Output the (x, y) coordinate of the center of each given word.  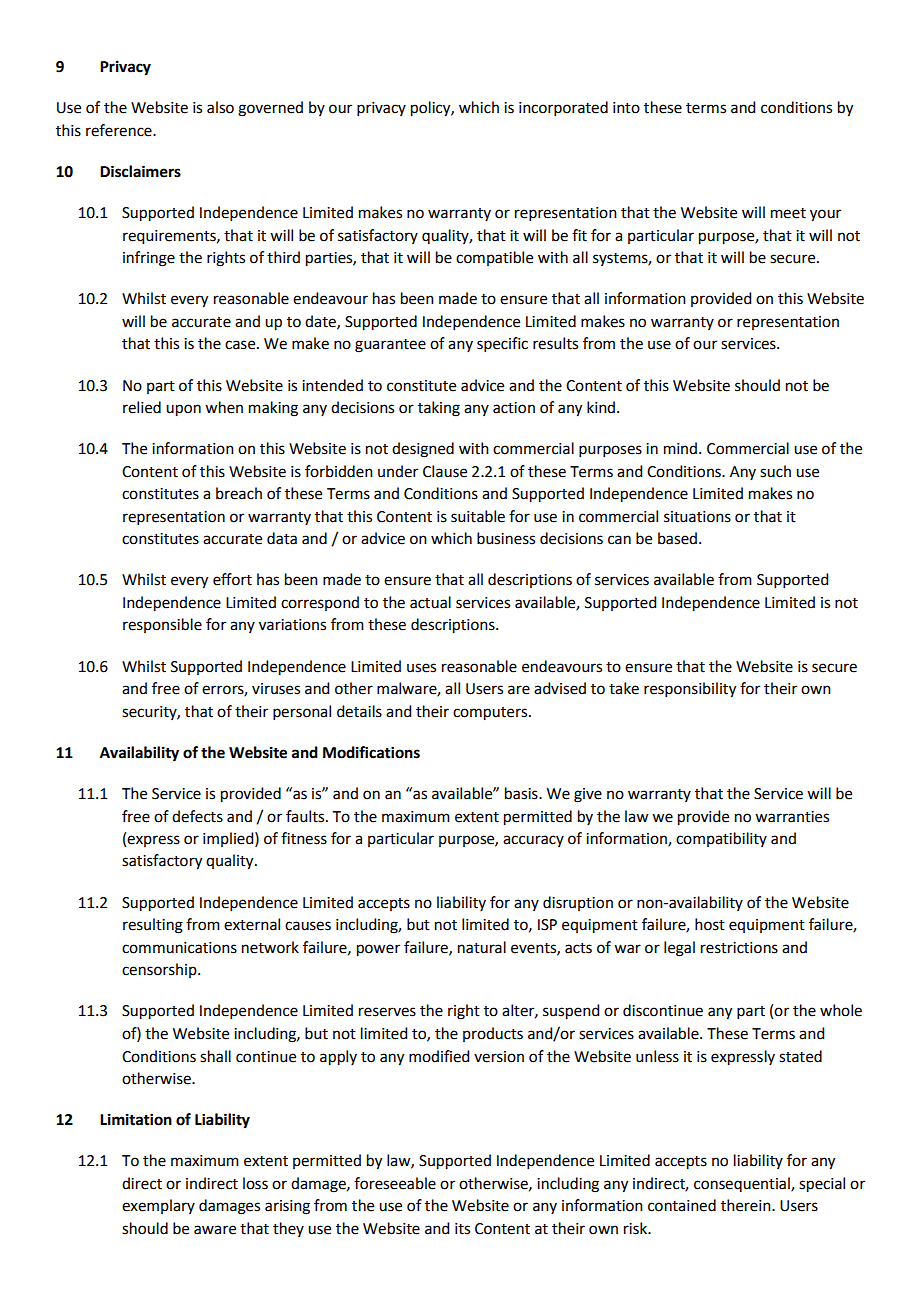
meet (788, 213)
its (462, 1229)
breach (239, 493)
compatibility (721, 839)
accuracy (533, 841)
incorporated (563, 108)
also (220, 107)
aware (215, 1230)
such (775, 471)
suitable (478, 516)
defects (197, 816)
